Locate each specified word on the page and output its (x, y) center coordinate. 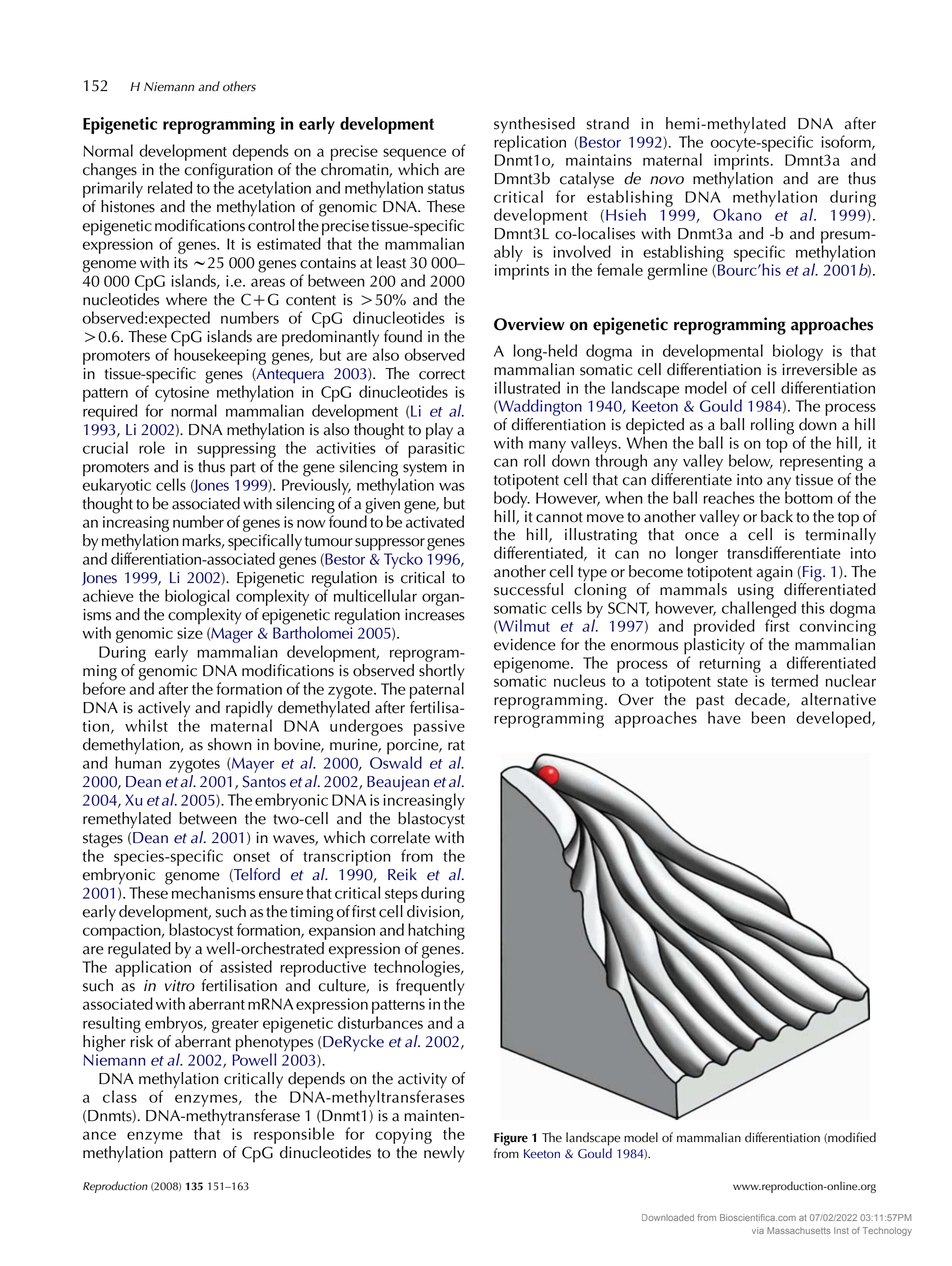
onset (251, 857)
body (512, 498)
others (239, 86)
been (768, 717)
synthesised (534, 126)
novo (667, 180)
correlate (400, 837)
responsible (294, 1135)
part (242, 469)
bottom (809, 496)
